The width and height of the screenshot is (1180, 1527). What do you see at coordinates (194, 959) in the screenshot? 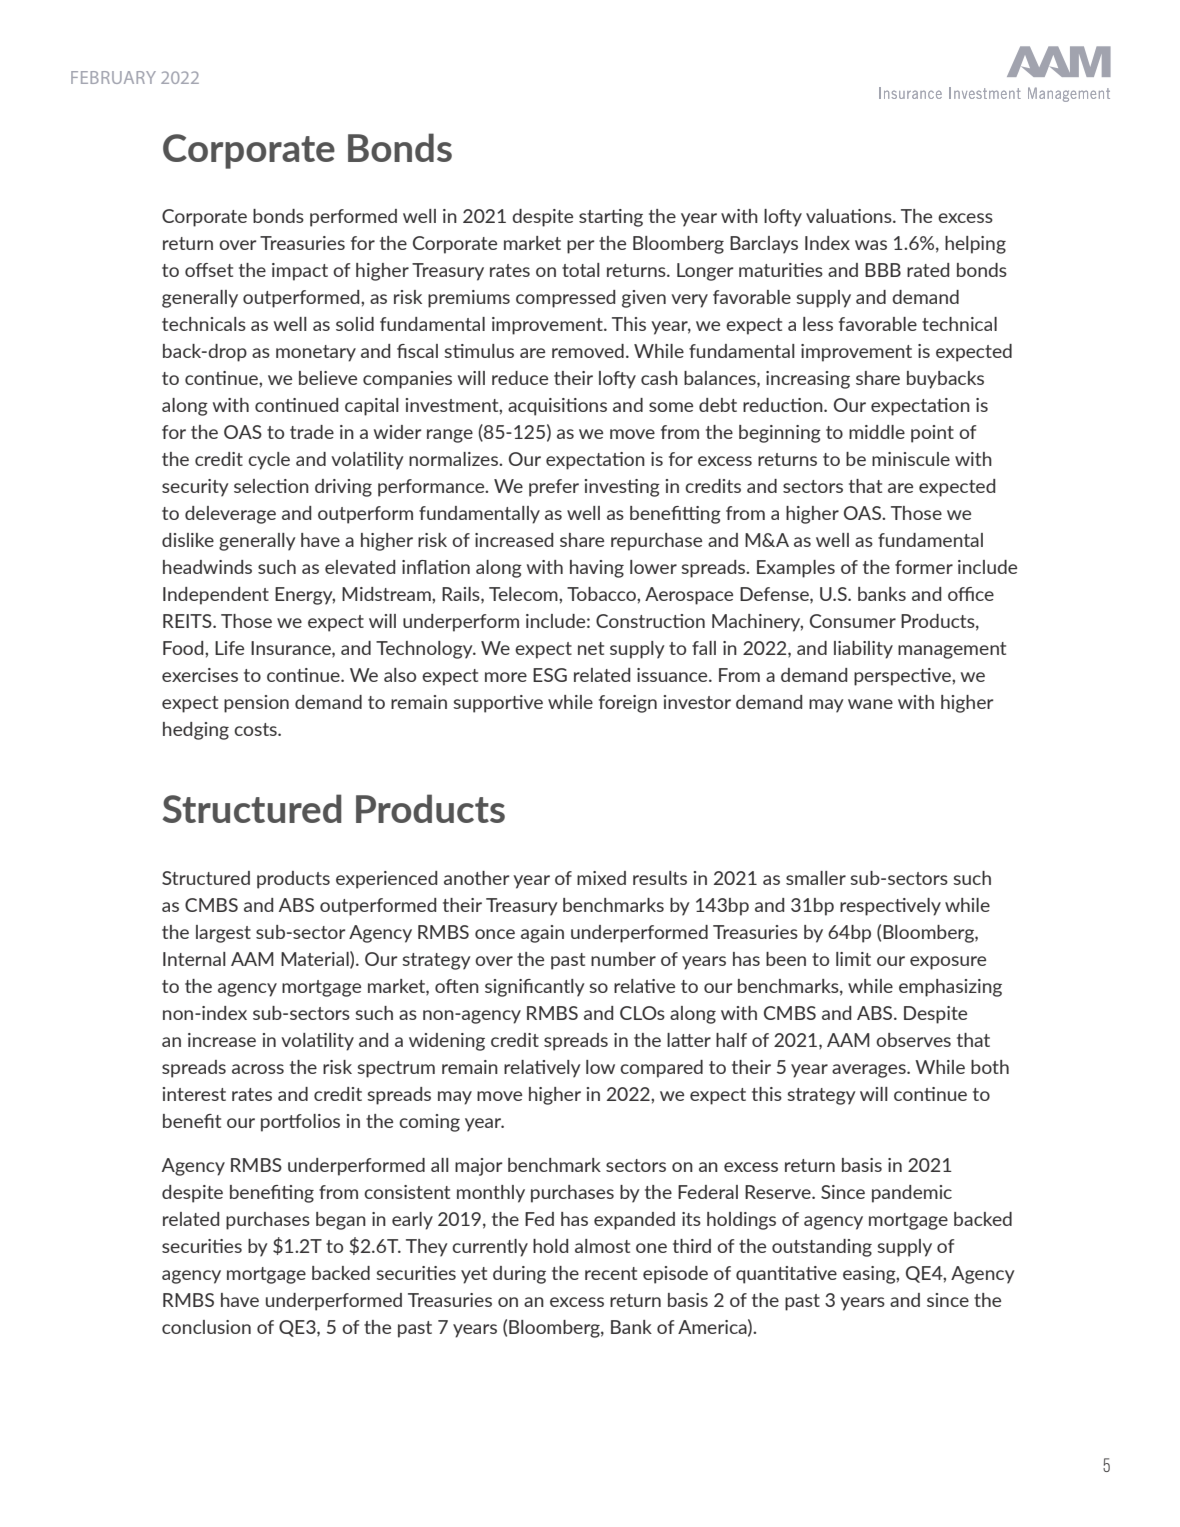
I see `Internal` at bounding box center [194, 959].
